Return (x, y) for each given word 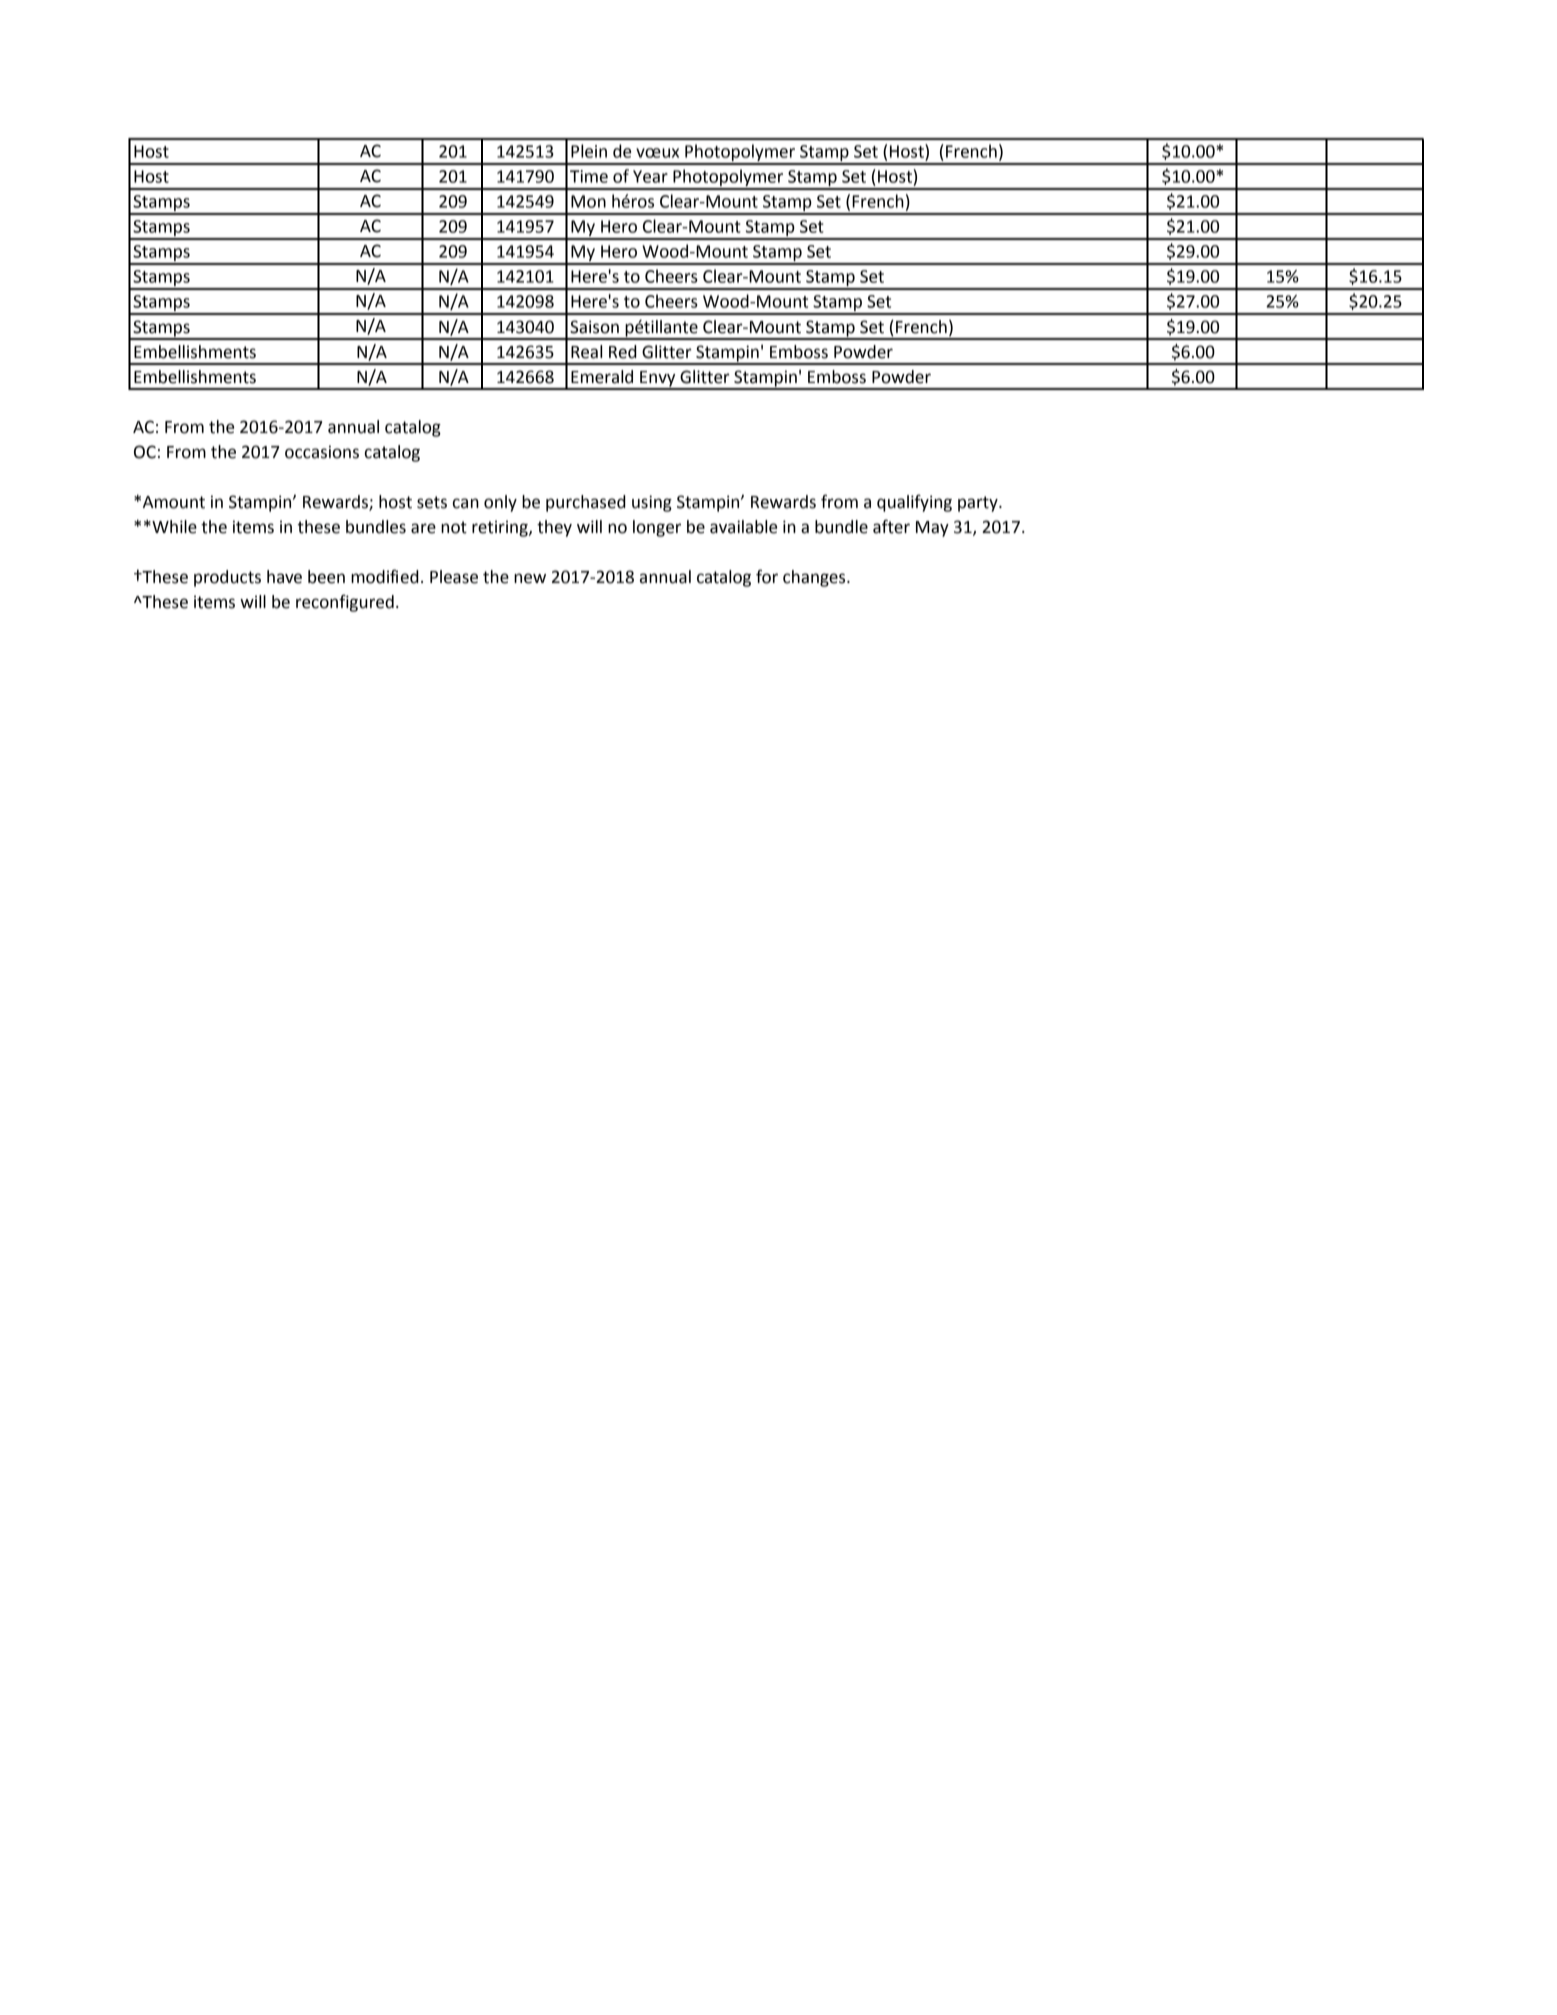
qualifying (914, 503)
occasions (322, 452)
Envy (658, 380)
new (530, 578)
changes (815, 578)
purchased (586, 503)
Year (650, 176)
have (284, 577)
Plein (589, 151)
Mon (588, 201)
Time (589, 176)
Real (586, 352)
